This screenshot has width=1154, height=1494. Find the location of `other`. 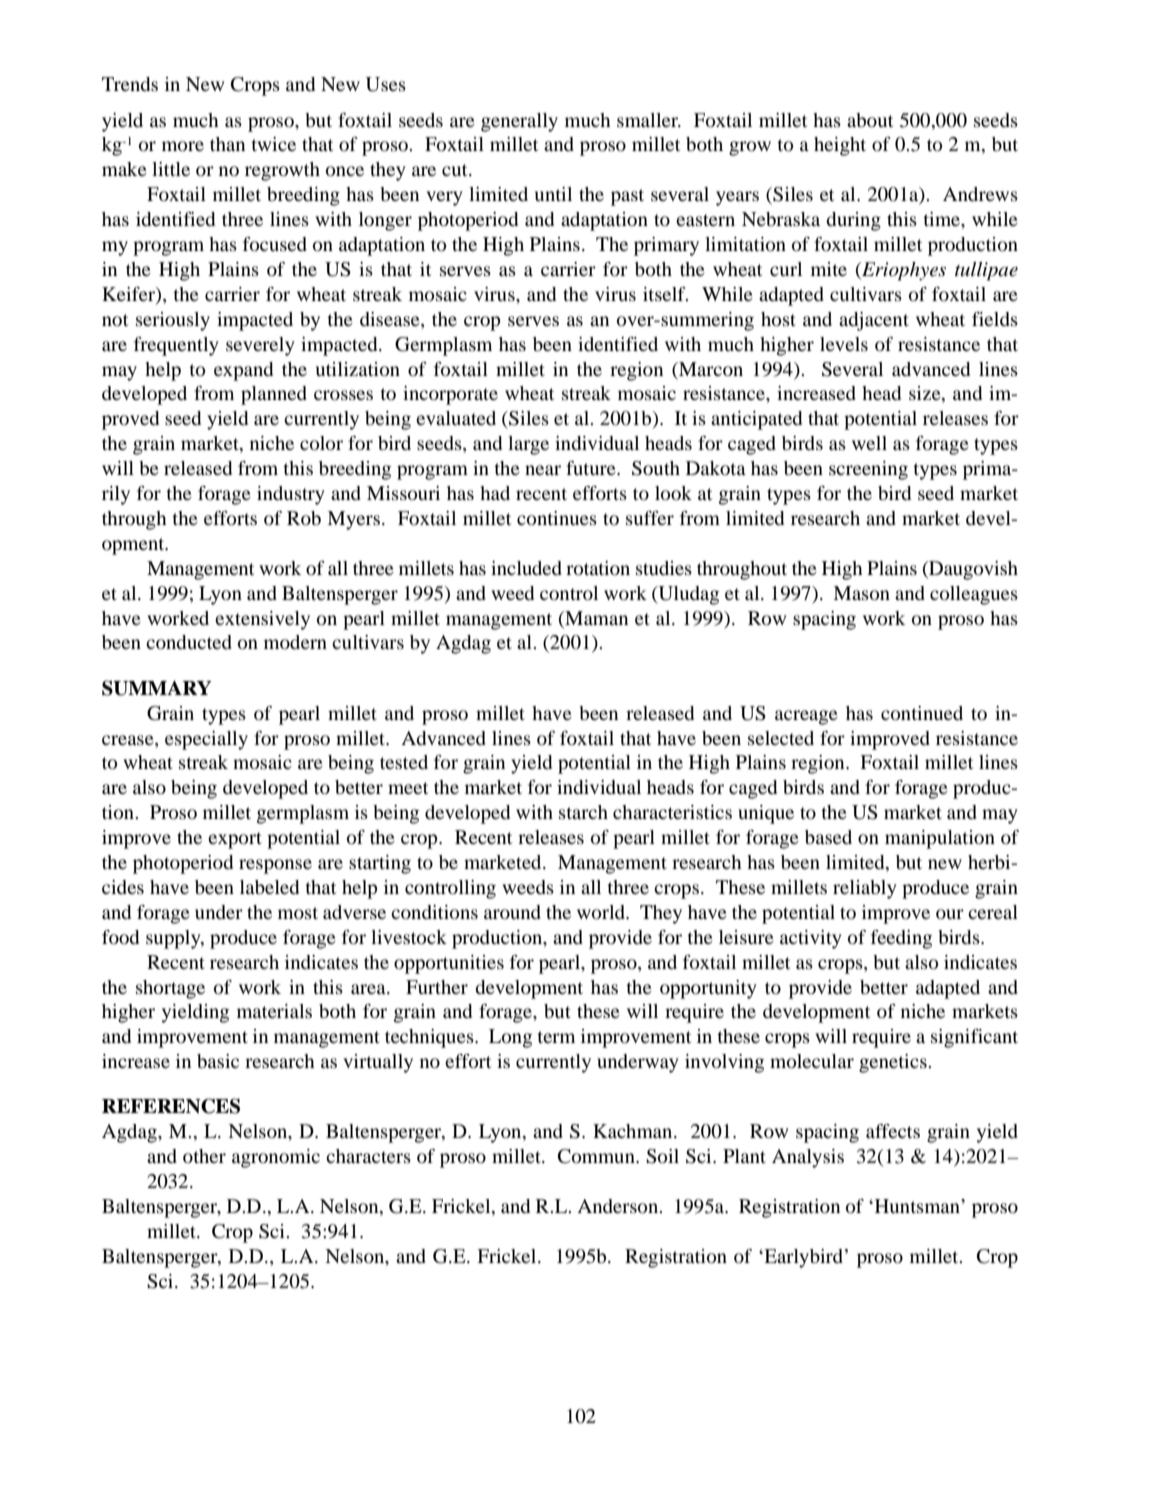

other is located at coordinates (204, 1156).
